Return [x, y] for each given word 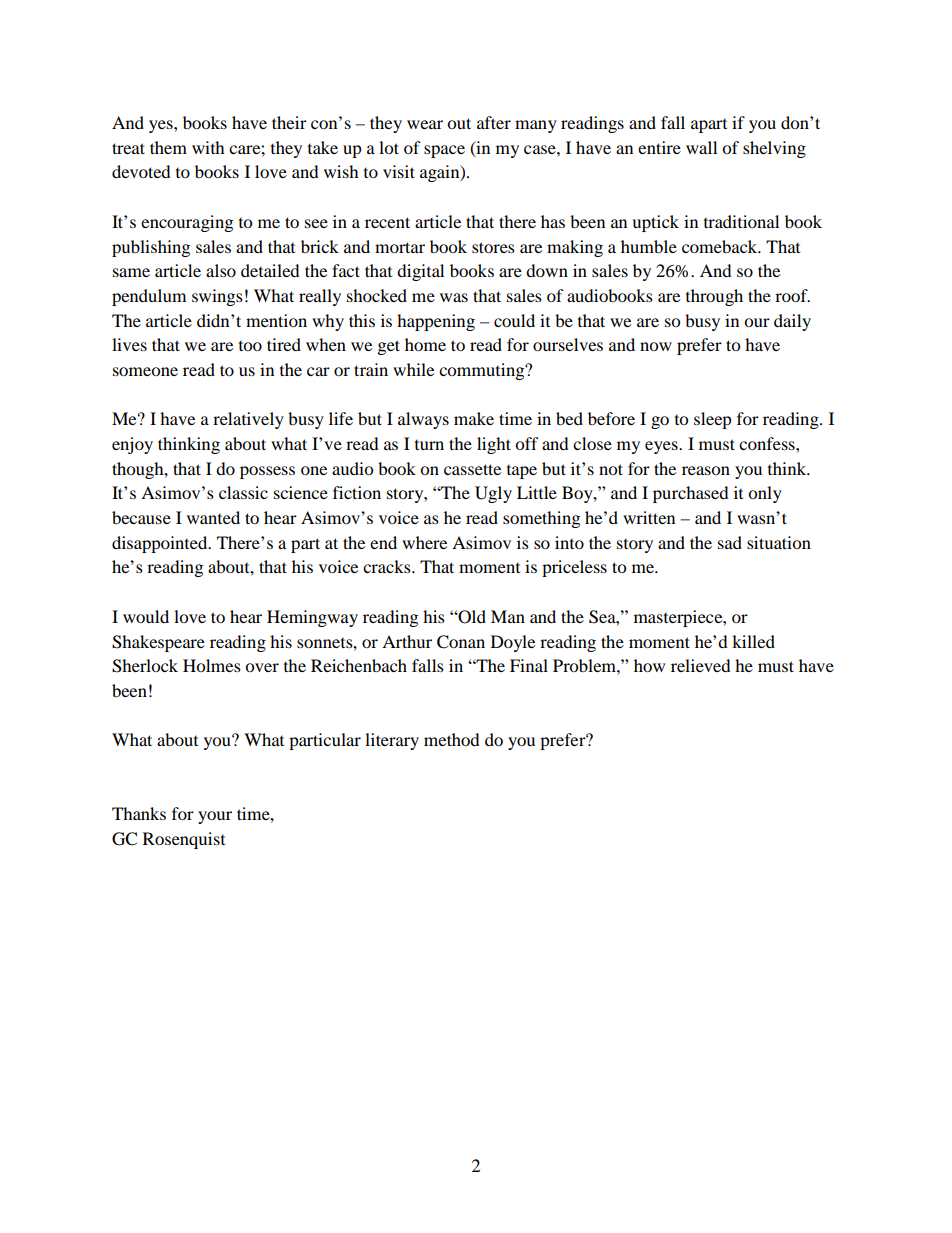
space [444, 151]
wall [701, 147]
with [208, 147]
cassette [472, 469]
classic [243, 492]
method [452, 739]
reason [706, 470]
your [215, 817]
